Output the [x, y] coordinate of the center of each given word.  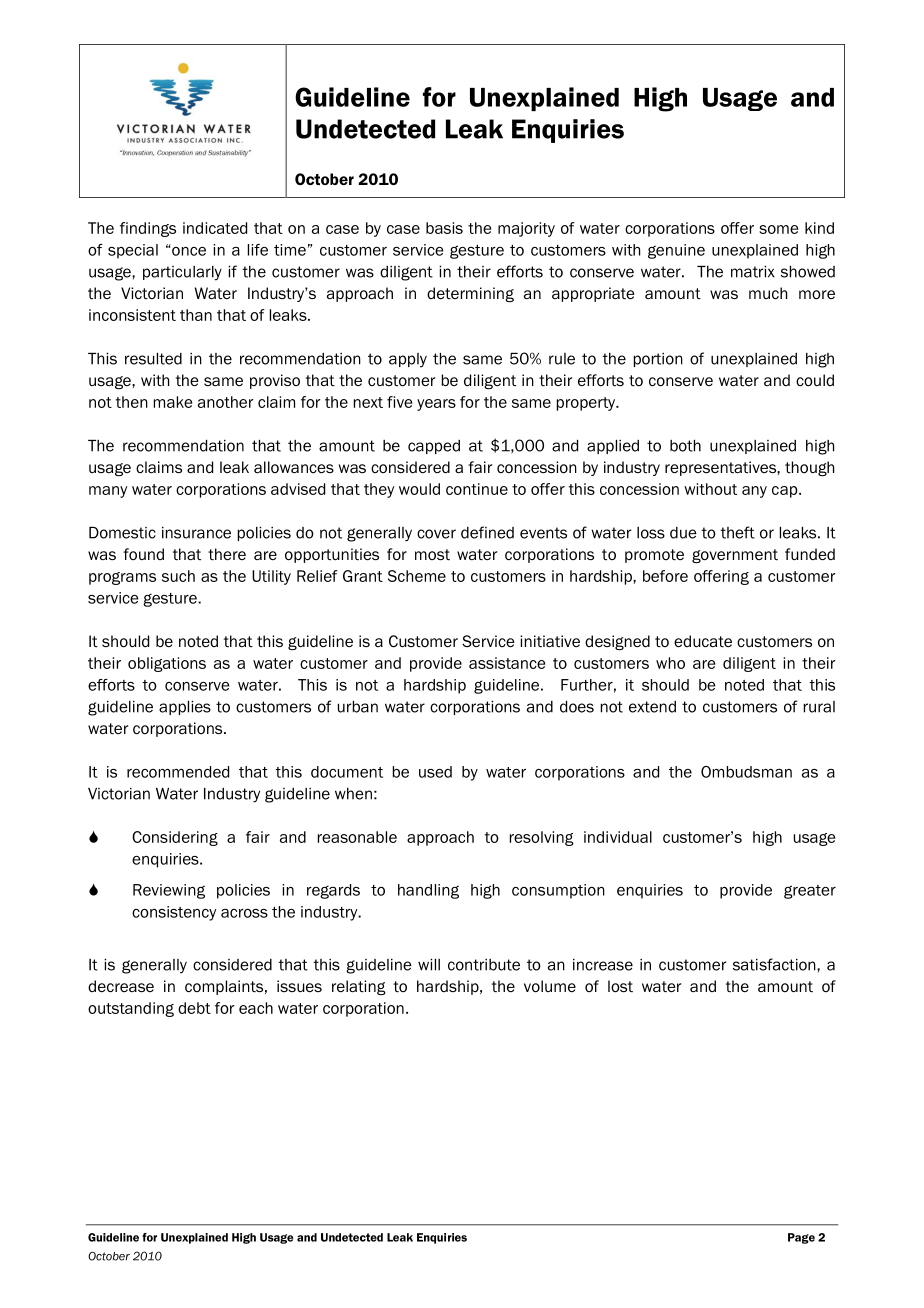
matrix [753, 272]
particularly [182, 273]
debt [194, 1008]
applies [185, 708]
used [435, 772]
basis [444, 228]
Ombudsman [746, 772]
